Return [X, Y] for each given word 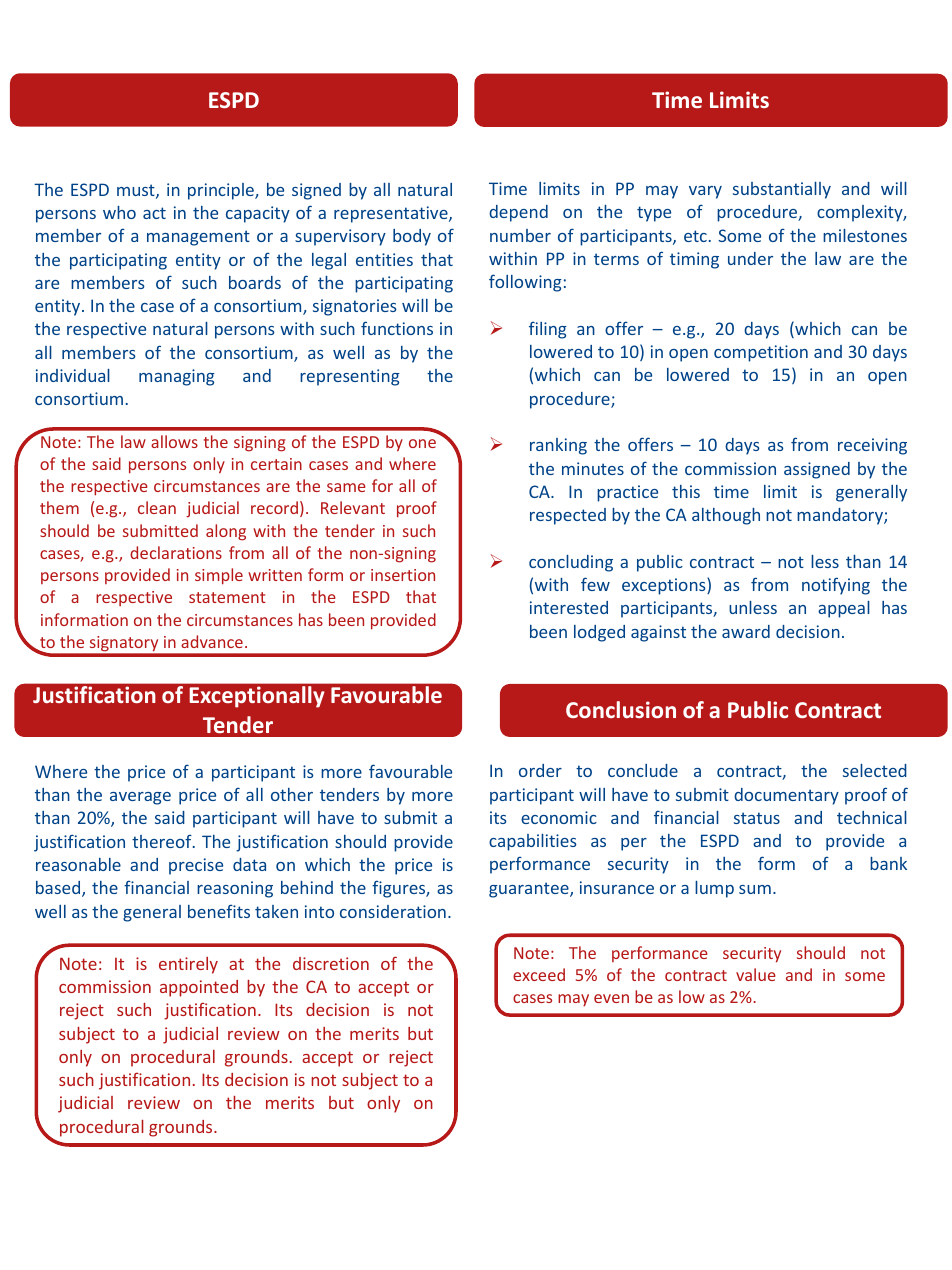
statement [227, 597]
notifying [836, 586]
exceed [539, 974]
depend [518, 213]
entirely [188, 965]
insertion [403, 575]
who [119, 212]
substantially [782, 190]
